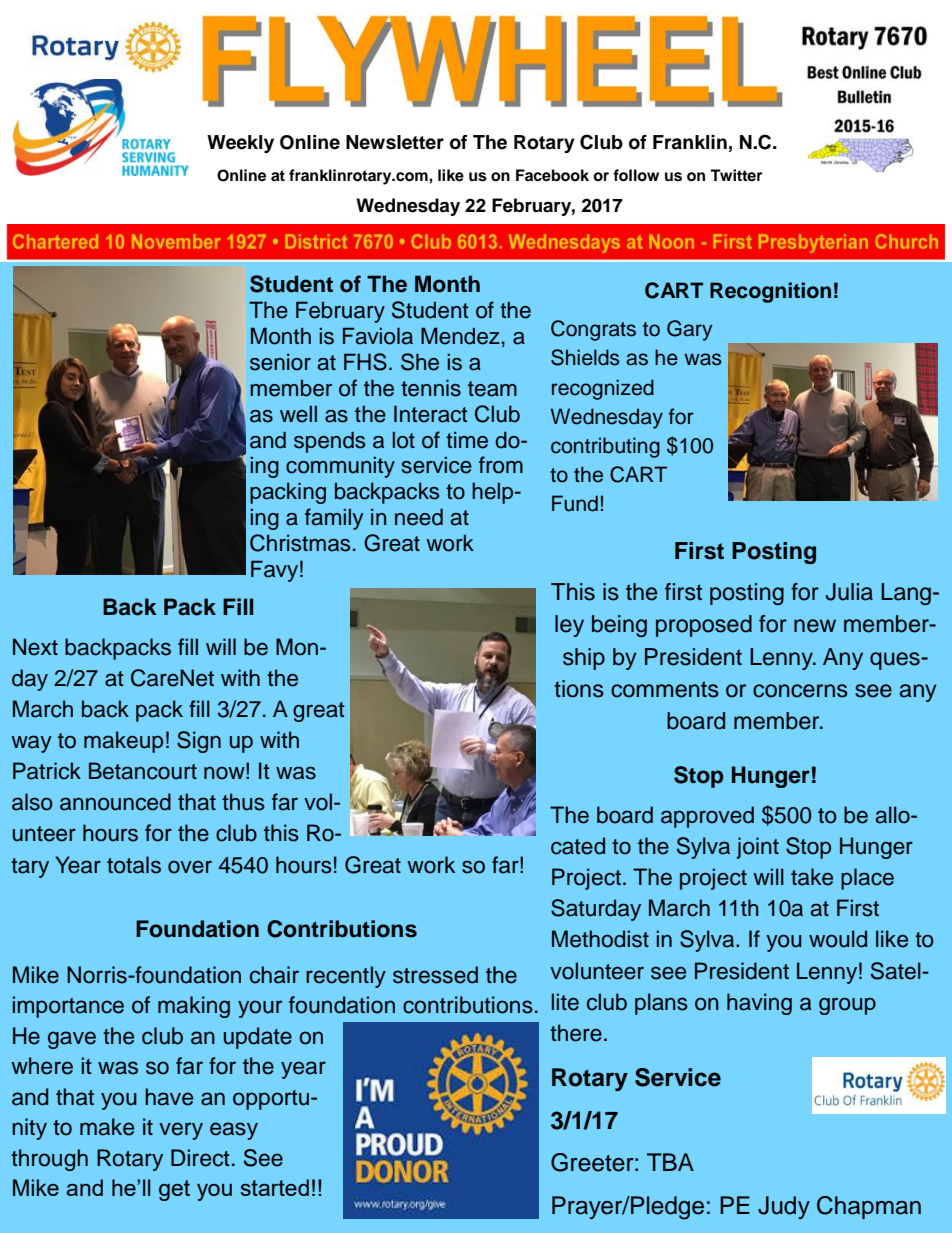 The width and height of the screenshot is (952, 1233). What do you see at coordinates (736, 175) in the screenshot?
I see `Twitter` at bounding box center [736, 175].
